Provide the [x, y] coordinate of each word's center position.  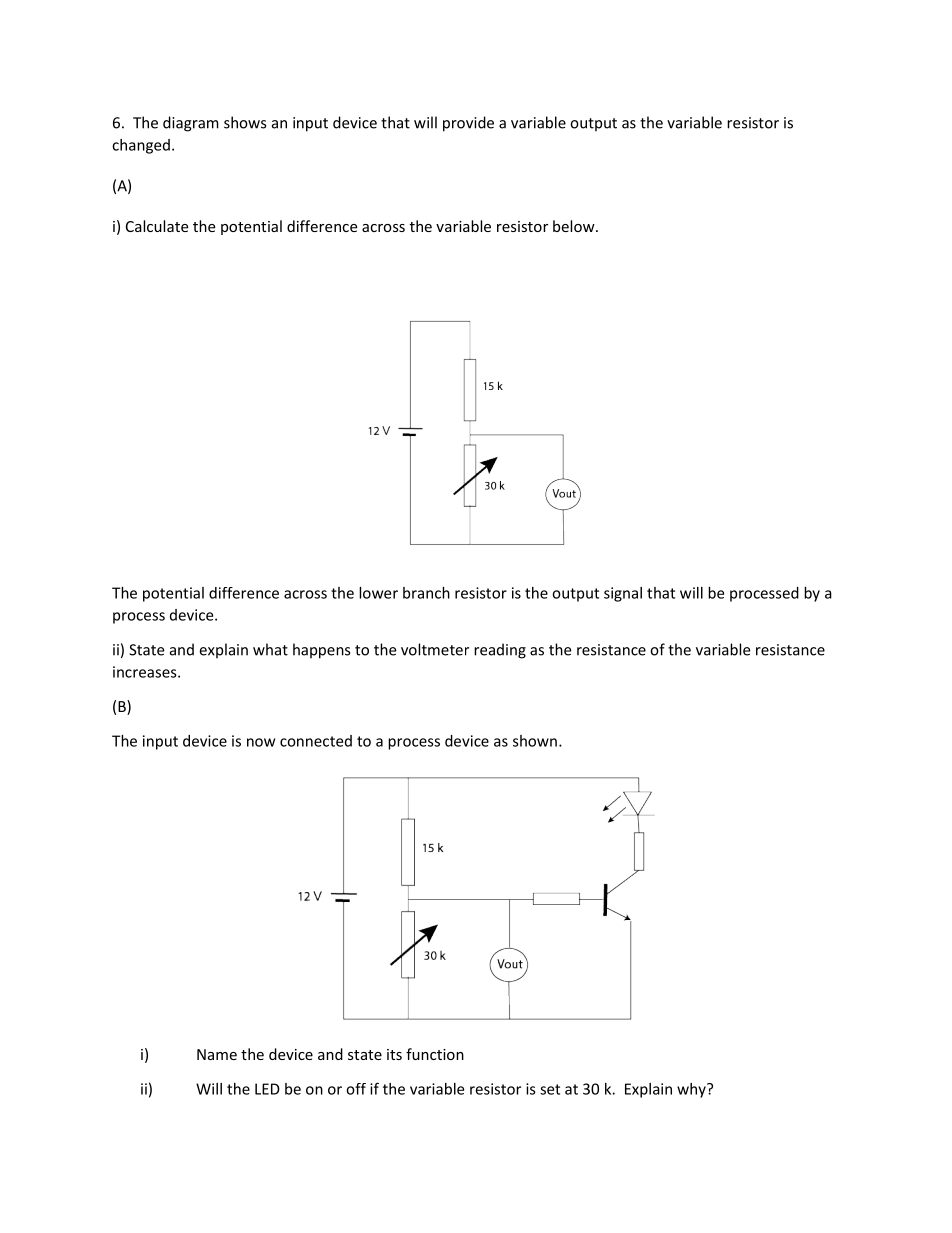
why [692, 1090]
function [435, 1054]
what [270, 649]
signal [623, 594]
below [575, 226]
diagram [191, 124]
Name [217, 1054]
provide [468, 124]
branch [426, 593]
